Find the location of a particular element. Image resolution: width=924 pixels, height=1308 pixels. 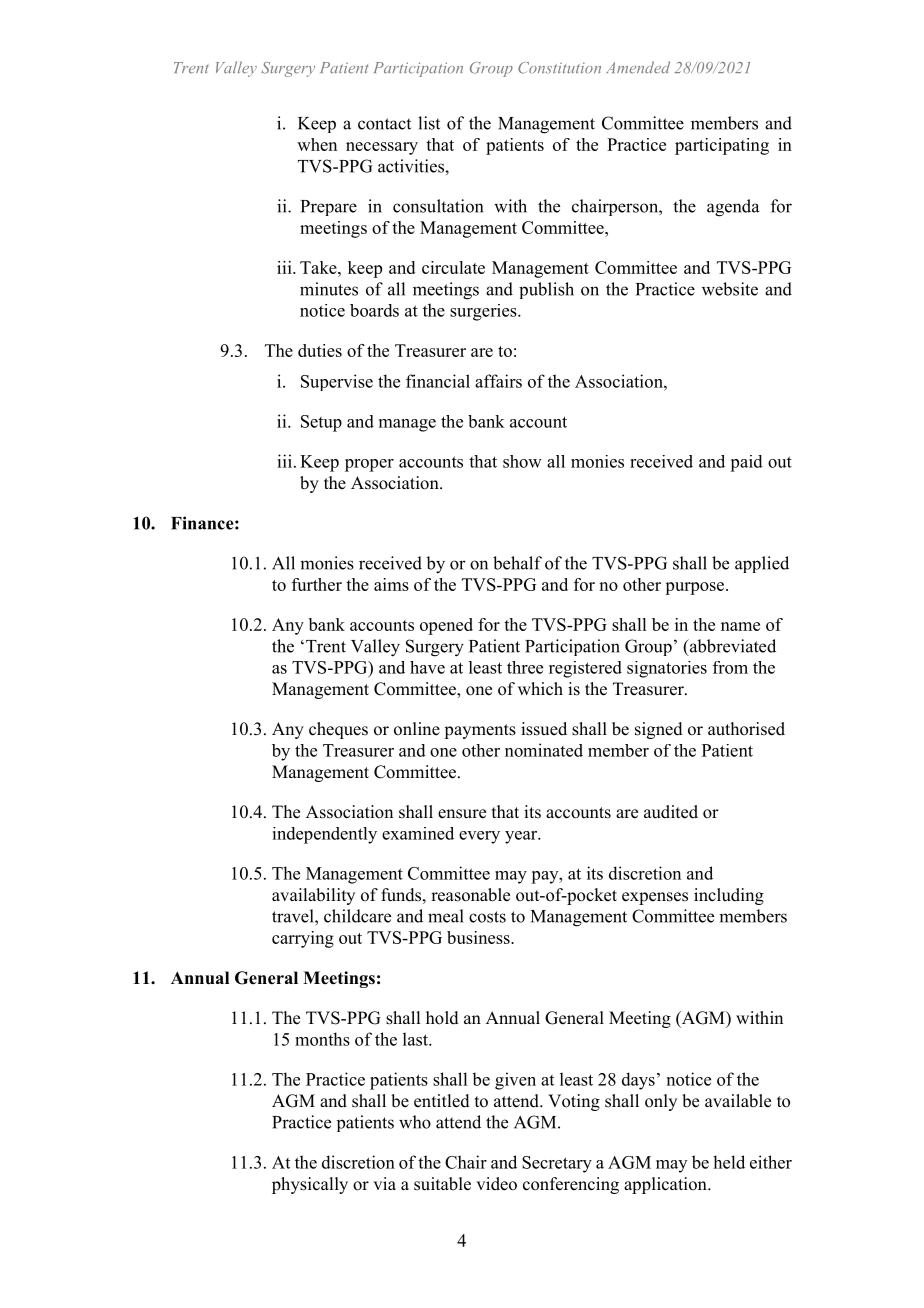

further is located at coordinates (317, 584).
